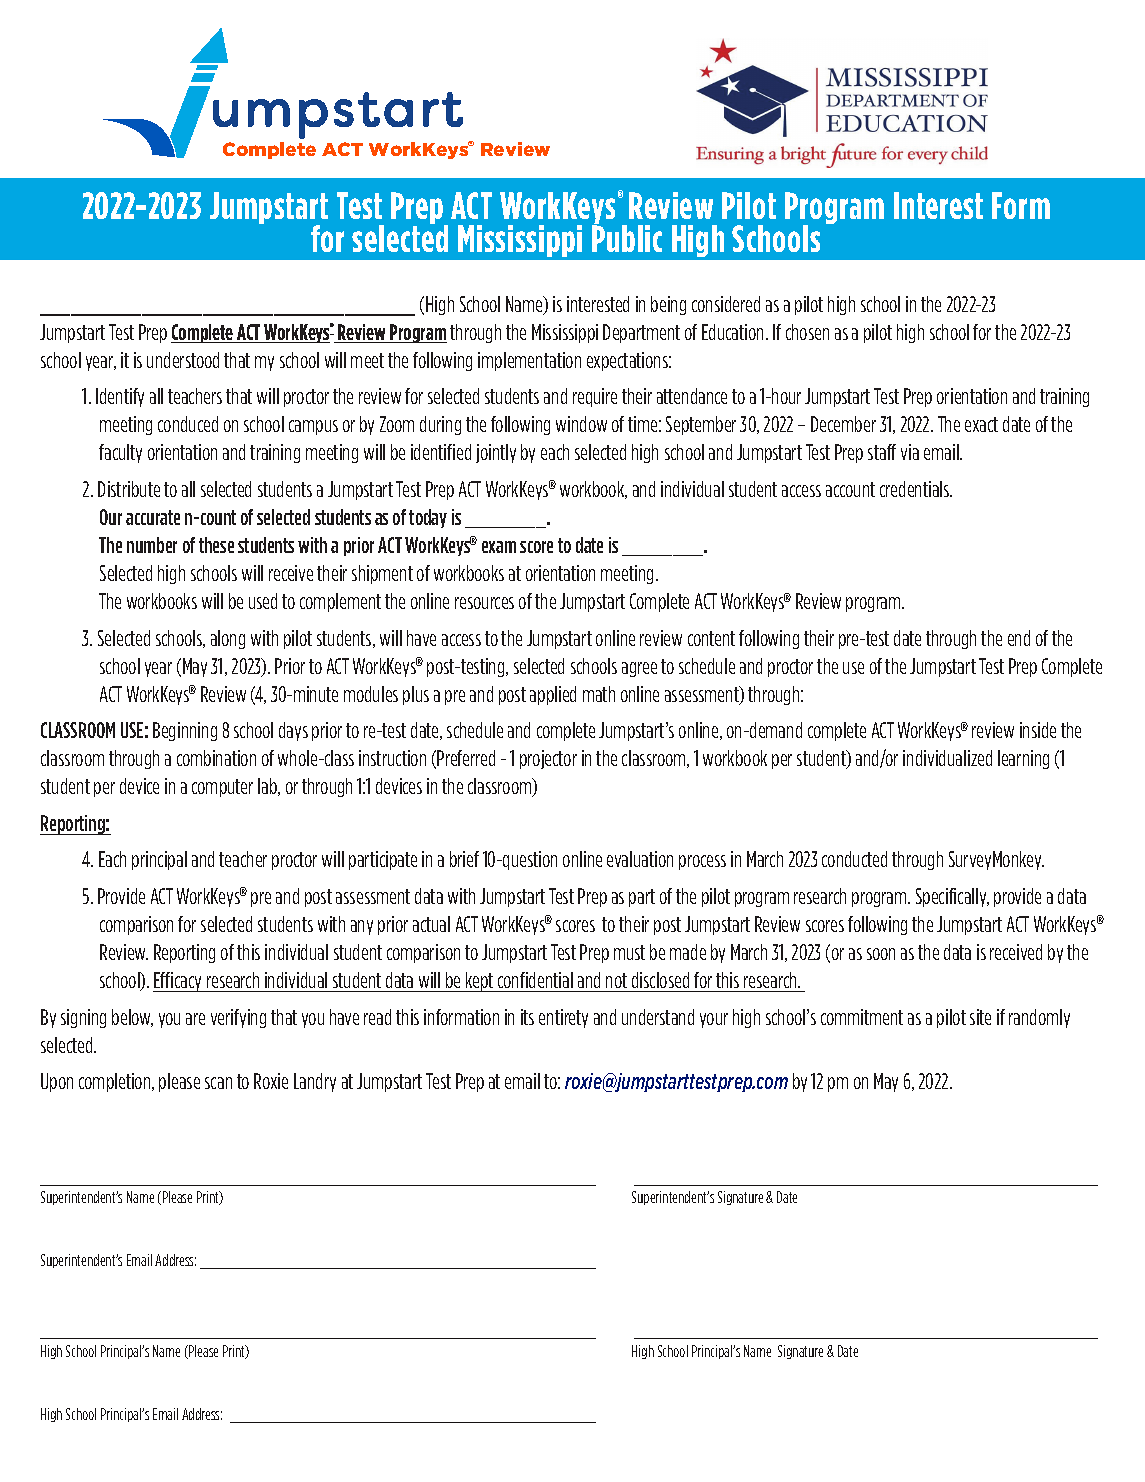 Image resolution: width=1145 pixels, height=1482 pixels. Describe the element at coordinates (807, 332) in the page. I see `chosen` at that location.
